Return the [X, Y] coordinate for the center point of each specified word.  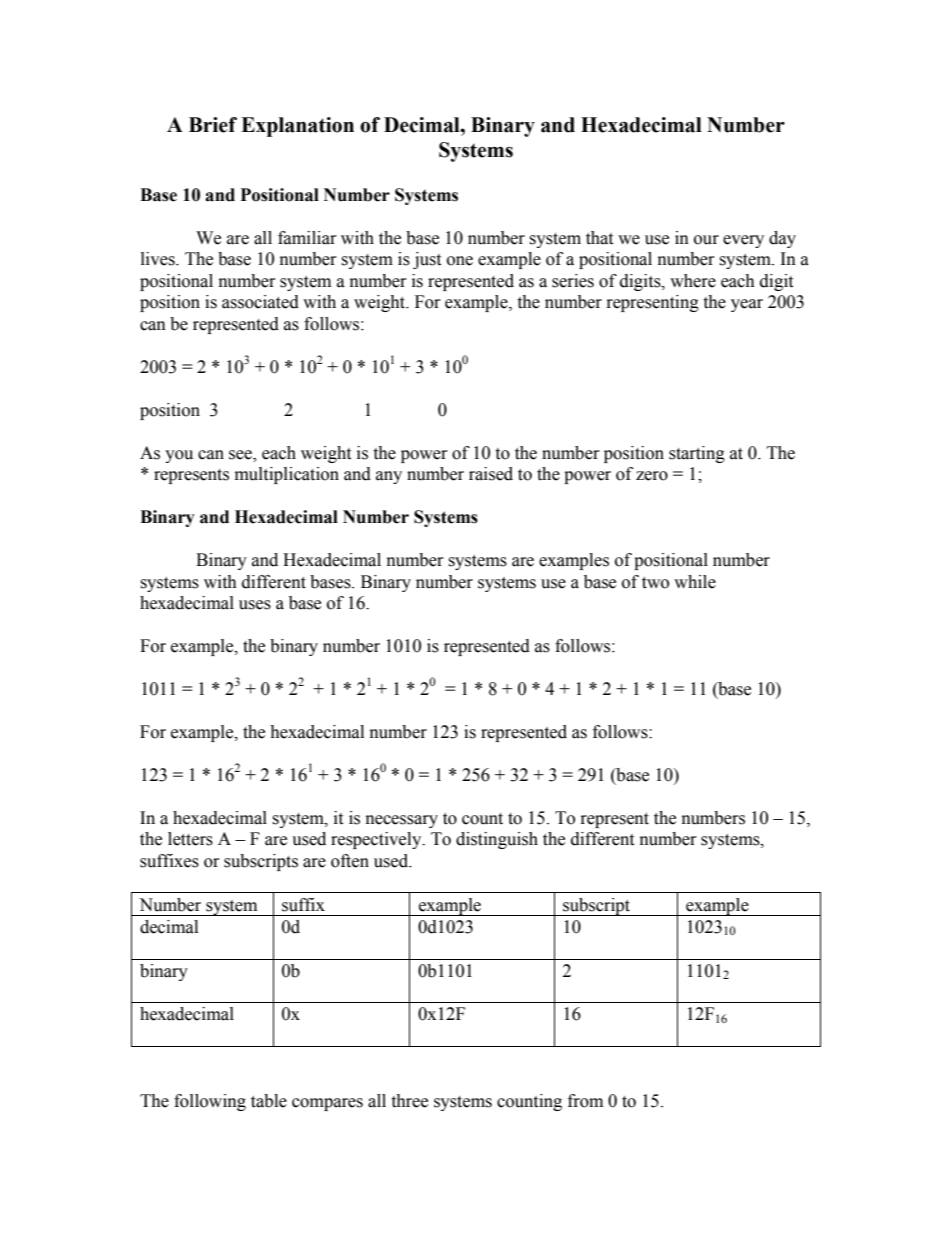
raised [491, 474]
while [695, 582]
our [706, 240]
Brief [213, 125]
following [210, 1102]
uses [255, 605]
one [460, 261]
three [409, 1101]
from [585, 1101]
